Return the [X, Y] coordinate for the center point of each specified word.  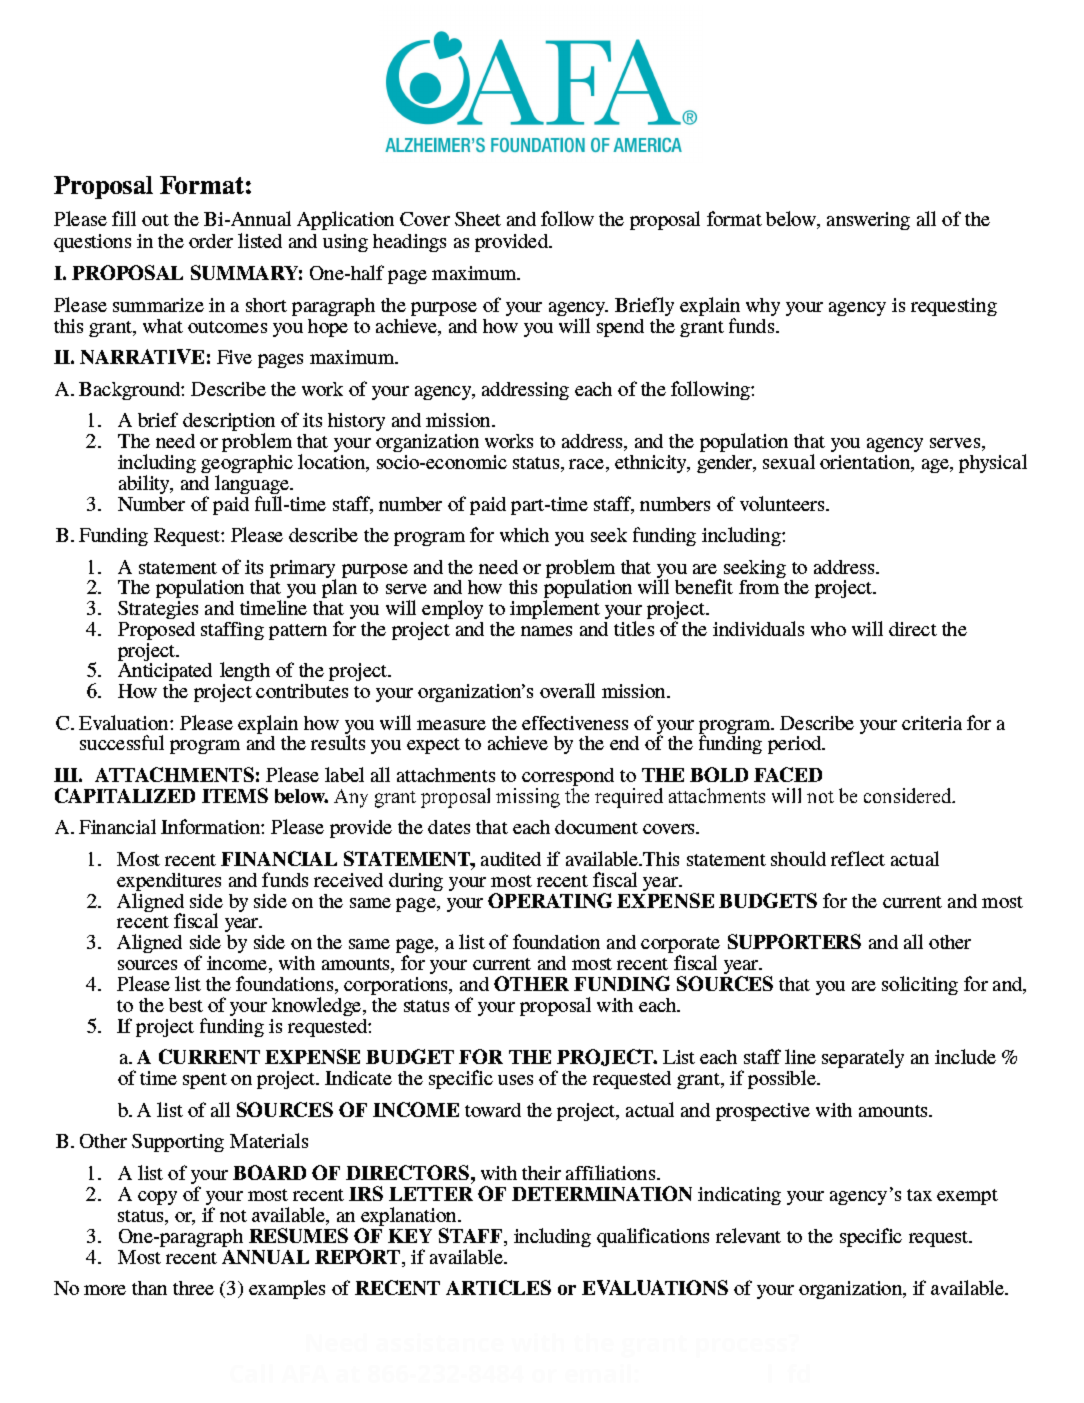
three [193, 1288]
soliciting [920, 985]
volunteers [784, 503]
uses [515, 1080]
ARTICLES [498, 1287]
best [186, 1005]
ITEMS [235, 795]
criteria [932, 723]
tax [919, 1195]
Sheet [478, 219]
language [253, 486]
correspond [568, 778]
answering [868, 221]
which [524, 535]
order [211, 241]
